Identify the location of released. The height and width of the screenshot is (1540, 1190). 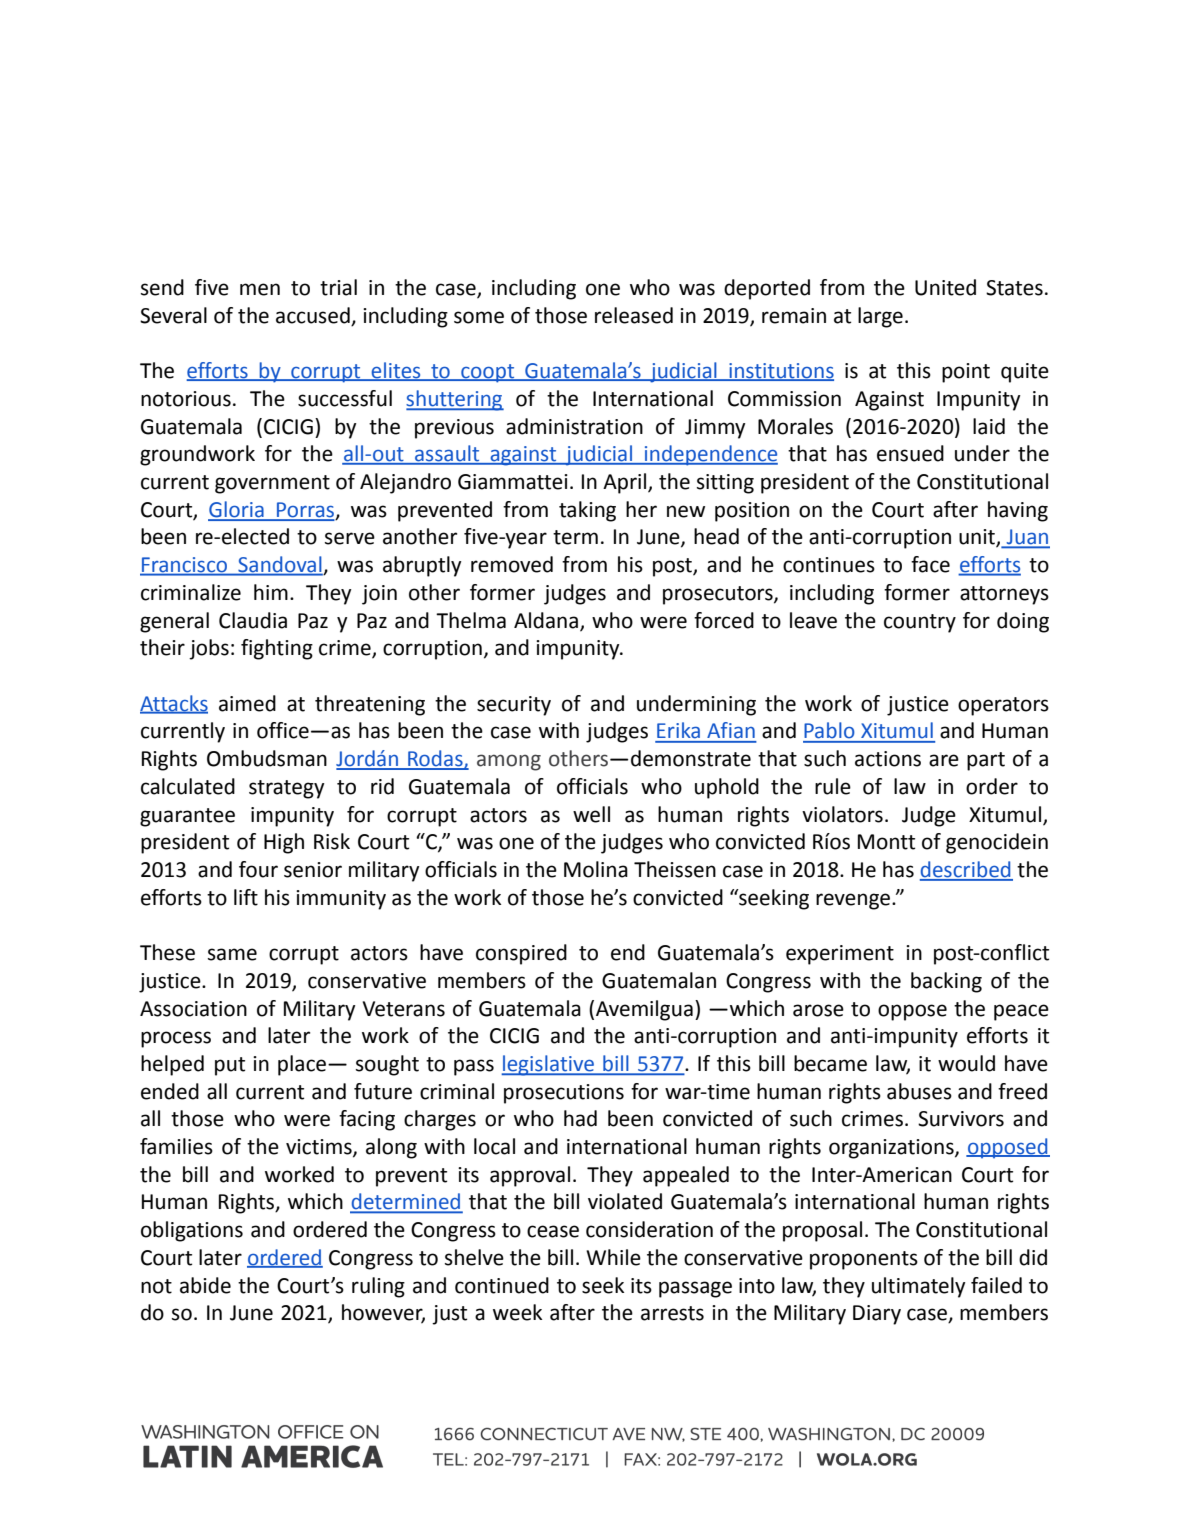
(634, 315).
